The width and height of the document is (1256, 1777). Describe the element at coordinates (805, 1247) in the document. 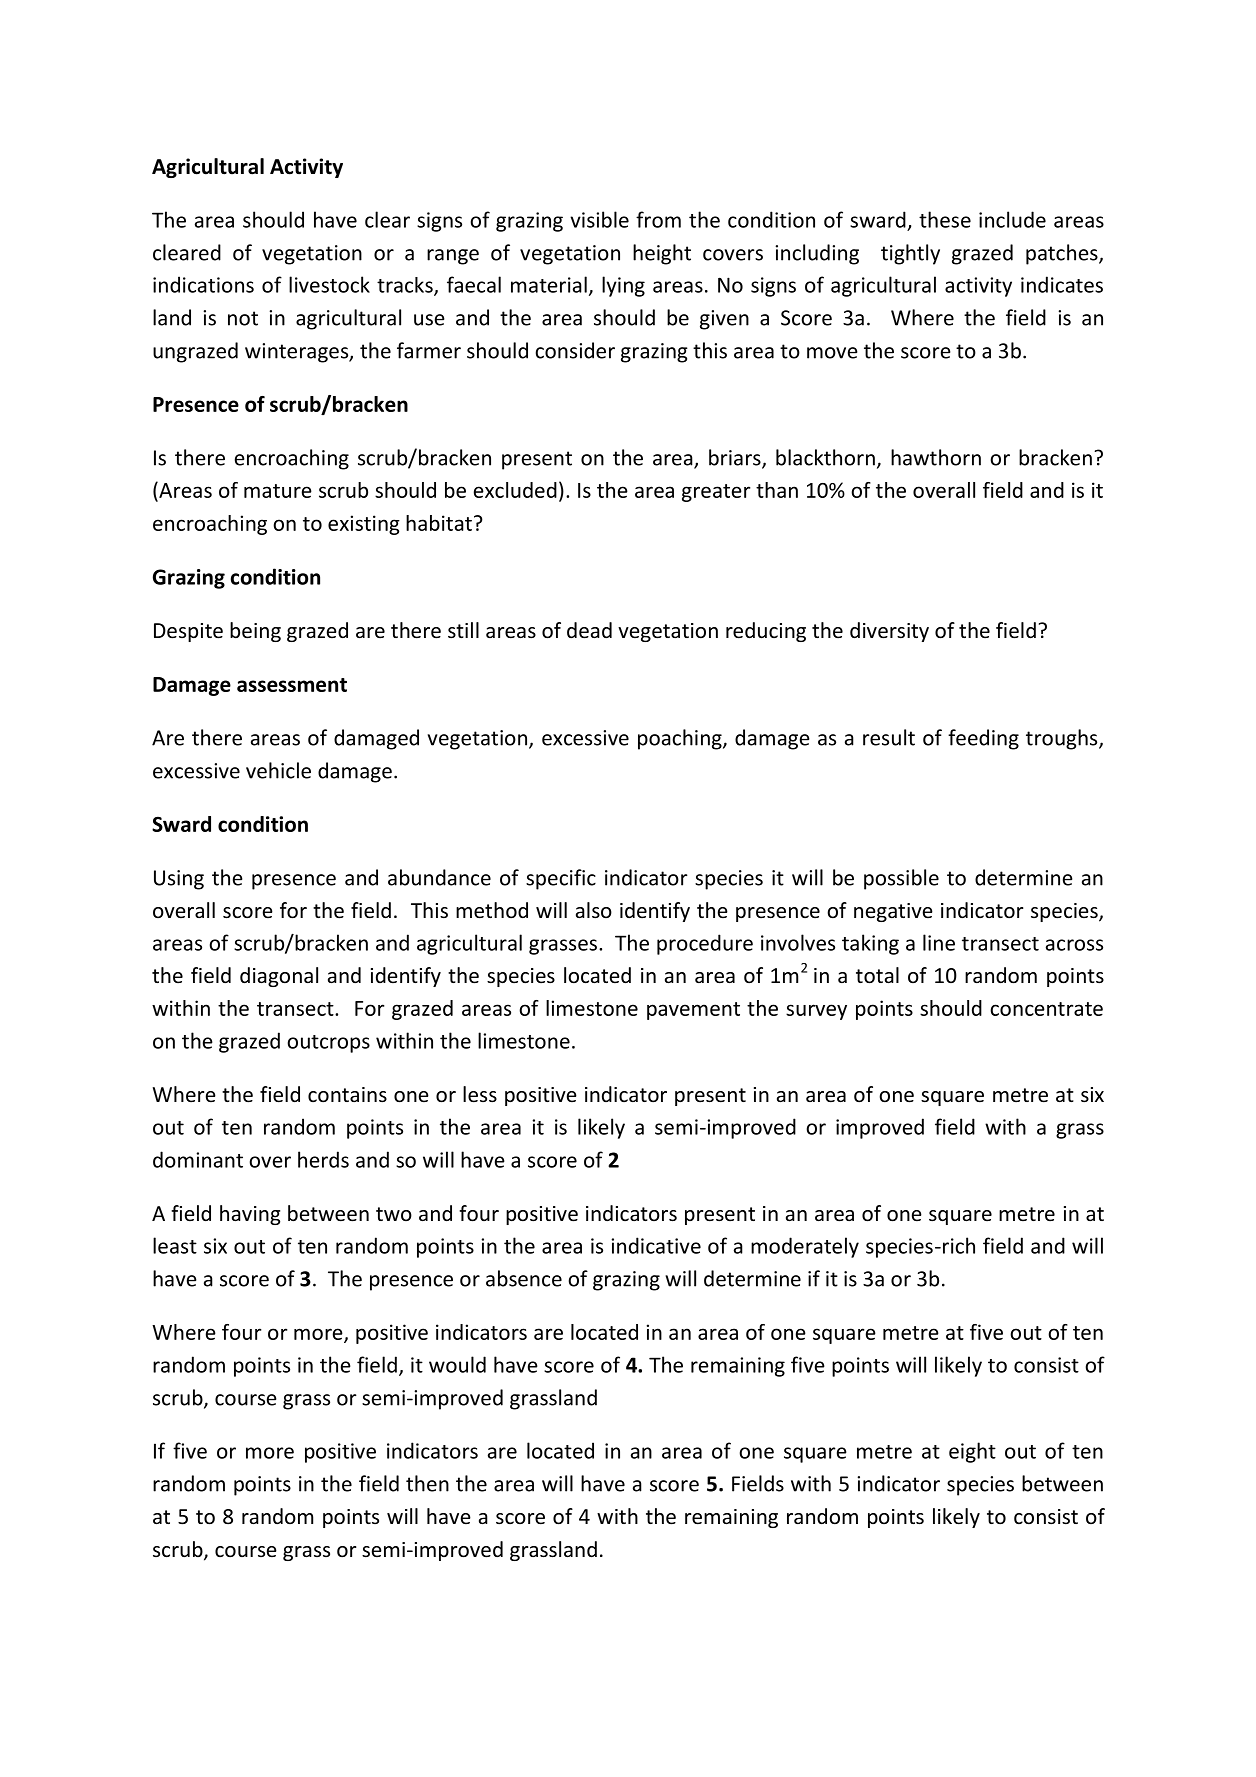

I see `moderately` at that location.
